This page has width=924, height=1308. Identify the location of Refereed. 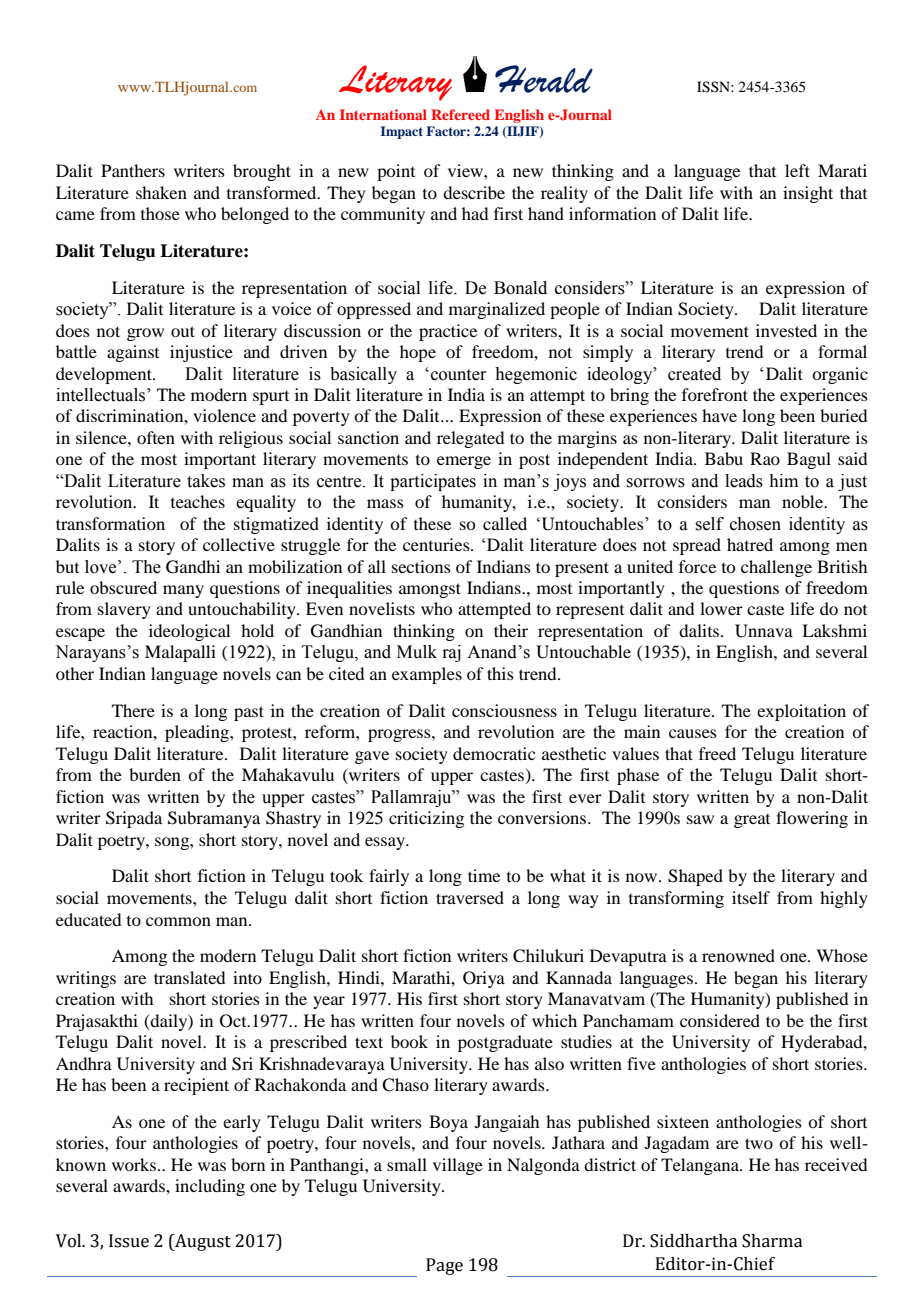
(460, 114).
